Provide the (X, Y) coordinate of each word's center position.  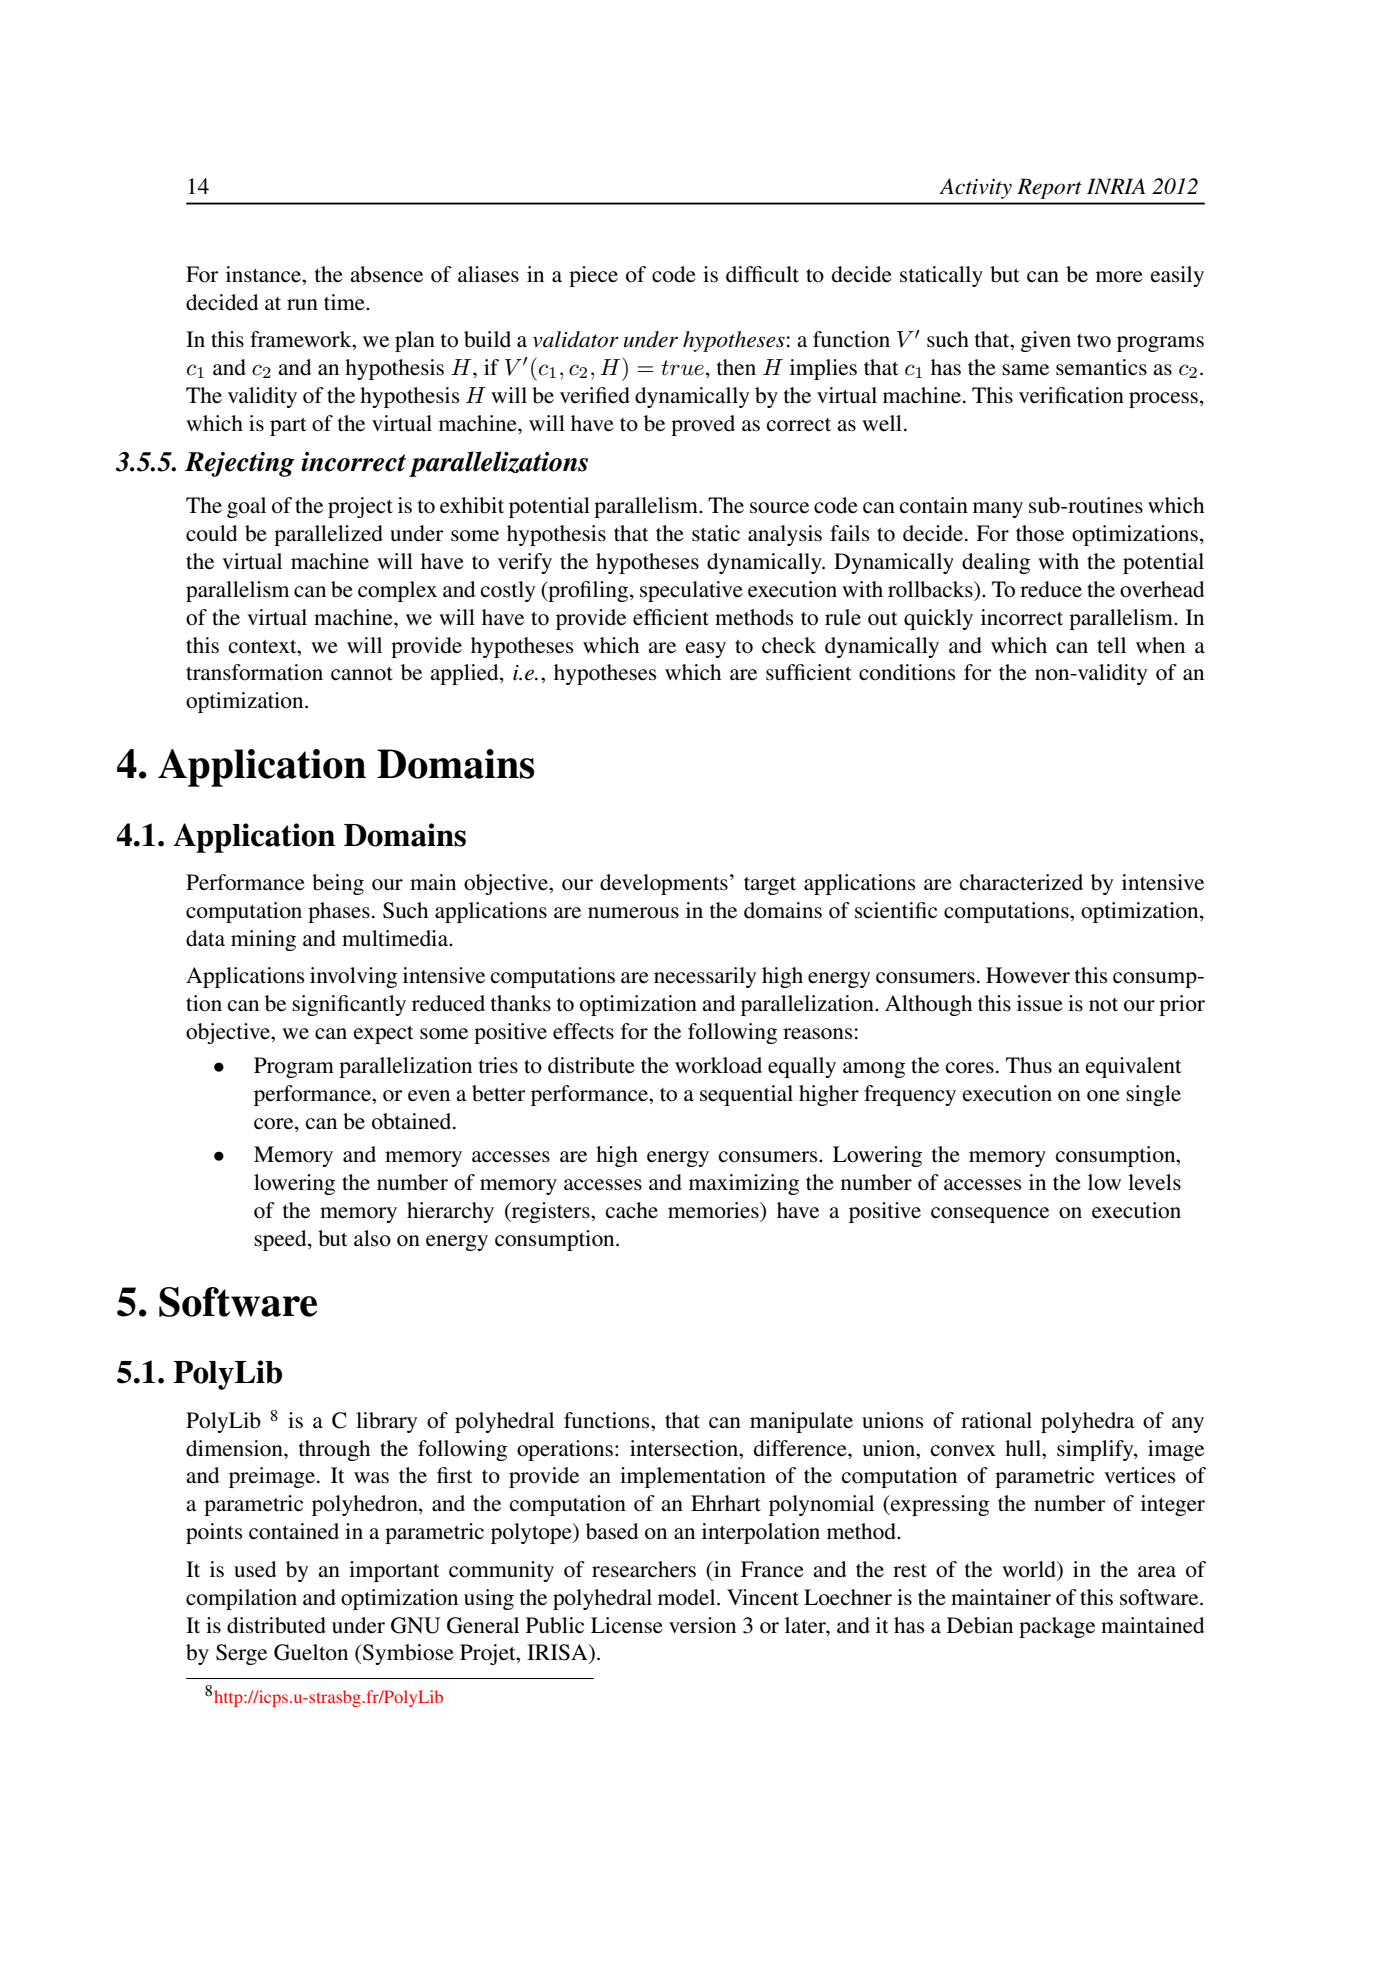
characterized (1021, 882)
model (688, 1597)
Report (1049, 188)
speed (281, 1240)
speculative (691, 591)
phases (339, 912)
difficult (762, 274)
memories (714, 1210)
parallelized (328, 535)
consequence (990, 1215)
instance (265, 274)
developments (664, 884)
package (1057, 1627)
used (255, 1569)
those (1040, 533)
